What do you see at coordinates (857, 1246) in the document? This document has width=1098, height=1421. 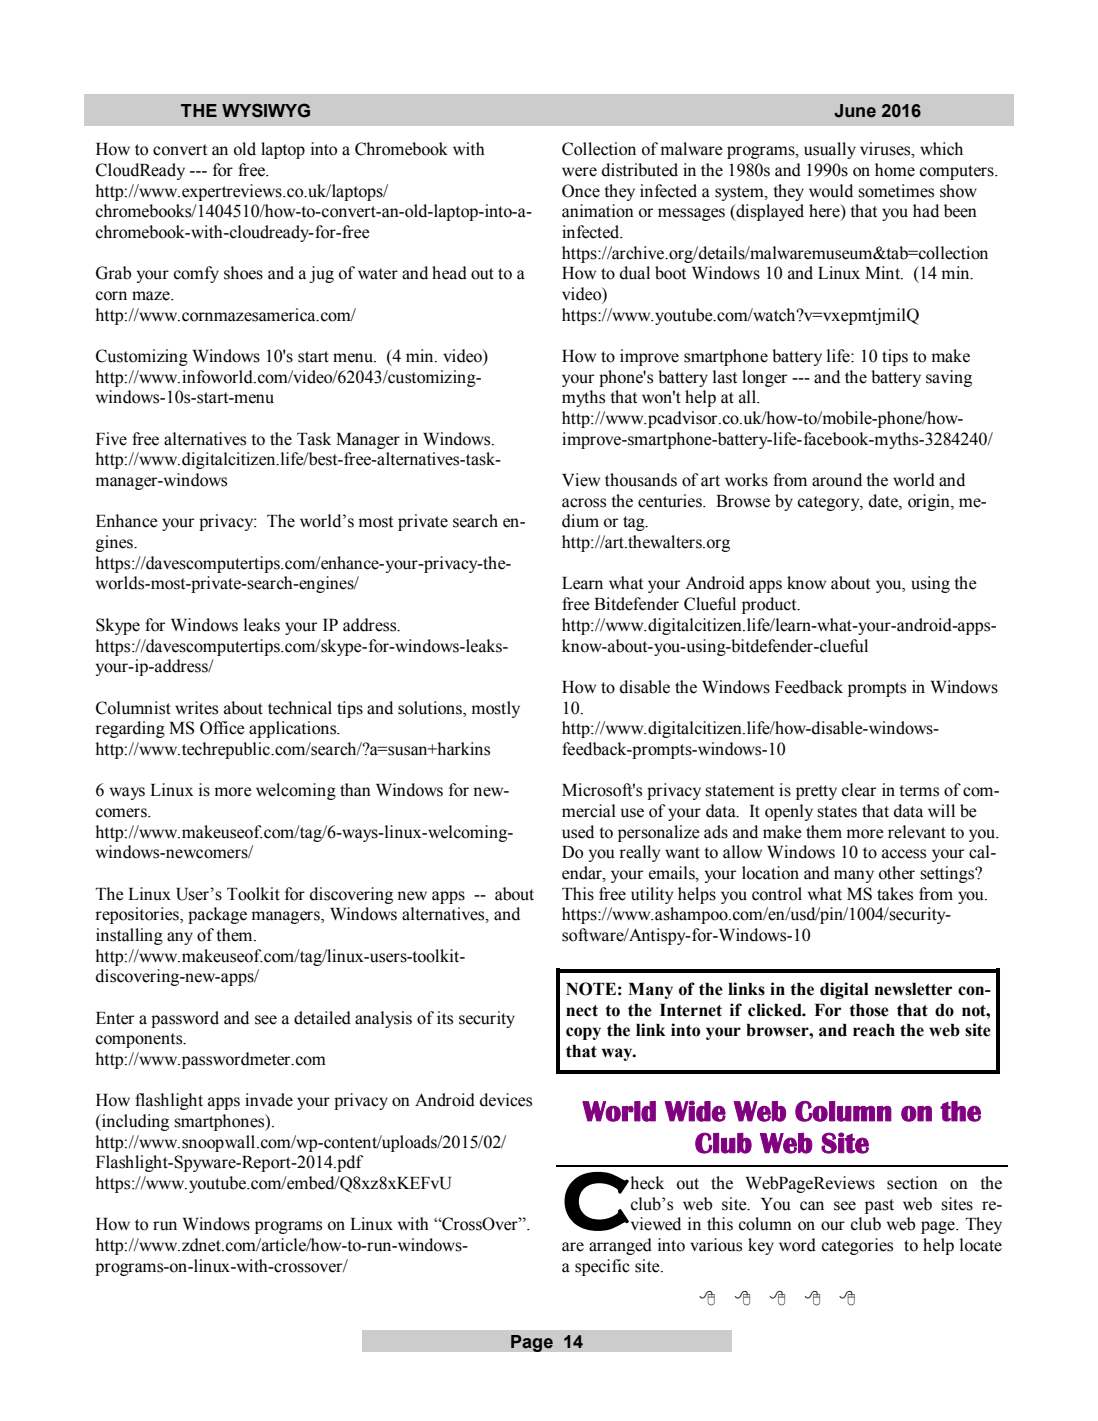 I see `categories` at bounding box center [857, 1246].
